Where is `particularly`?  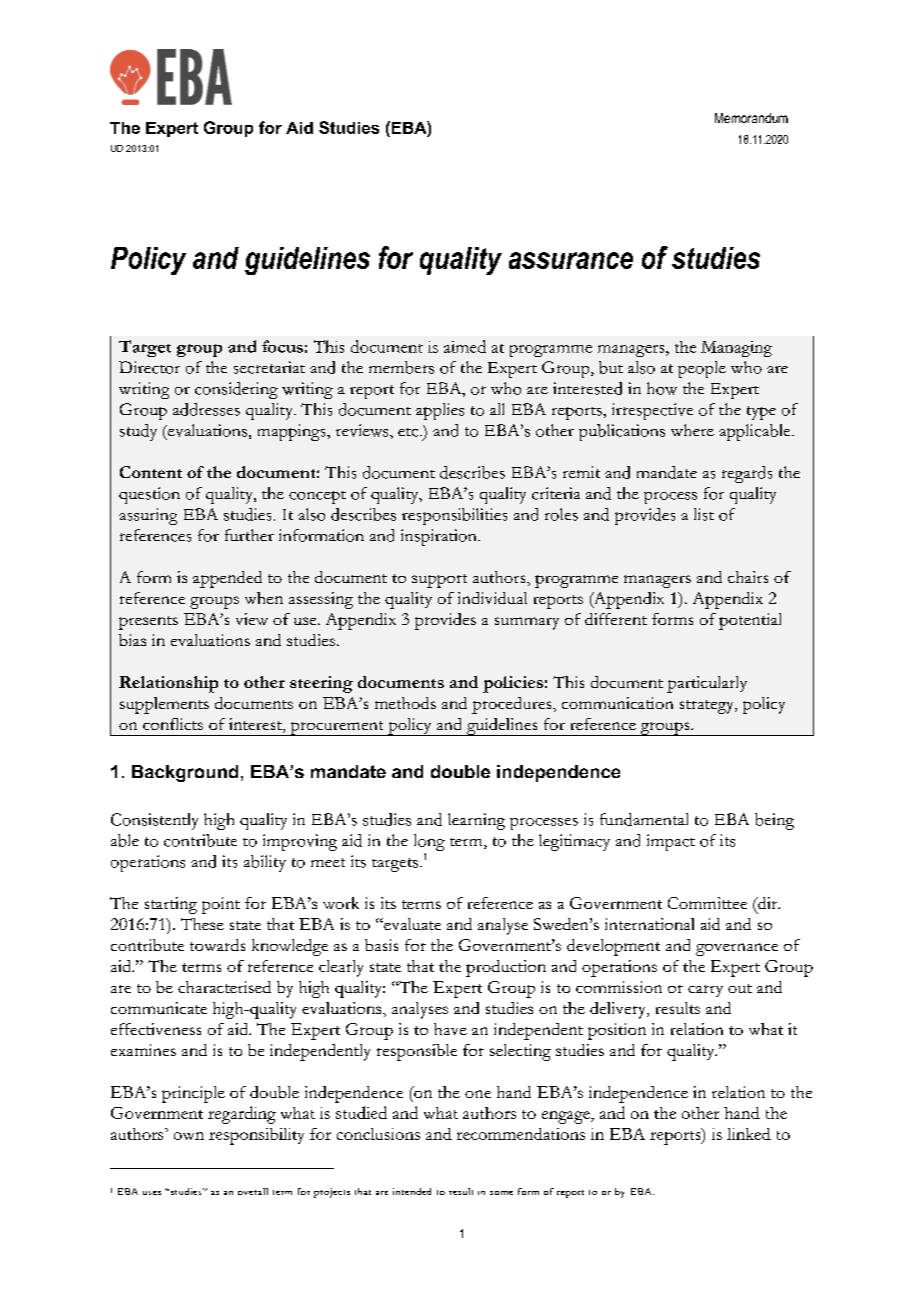 particularly is located at coordinates (707, 684).
